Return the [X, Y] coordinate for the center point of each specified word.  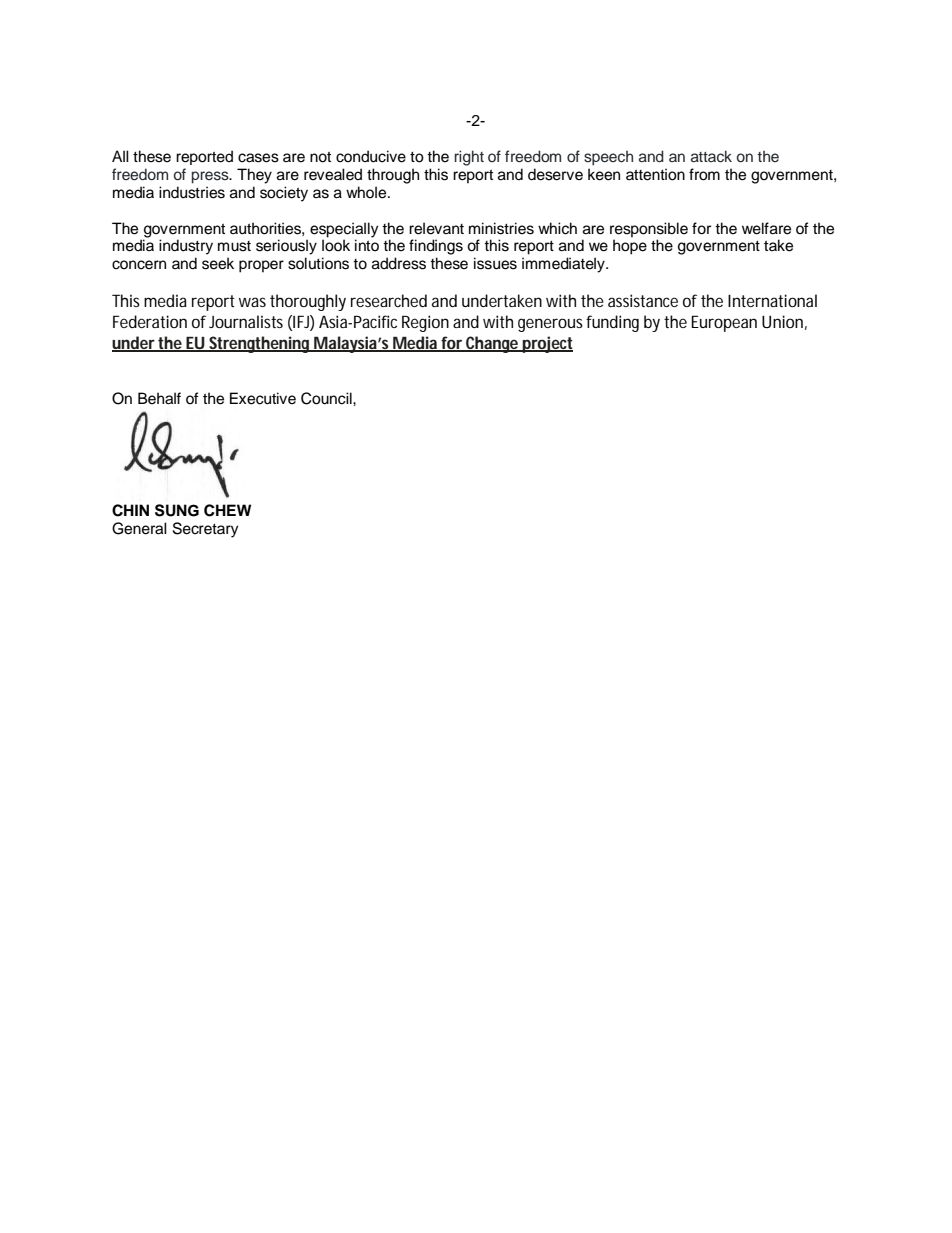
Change [492, 344]
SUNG [177, 510]
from [704, 174]
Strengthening [260, 344]
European [724, 323]
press [211, 177]
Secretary [205, 530]
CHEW [227, 510]
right [469, 158]
